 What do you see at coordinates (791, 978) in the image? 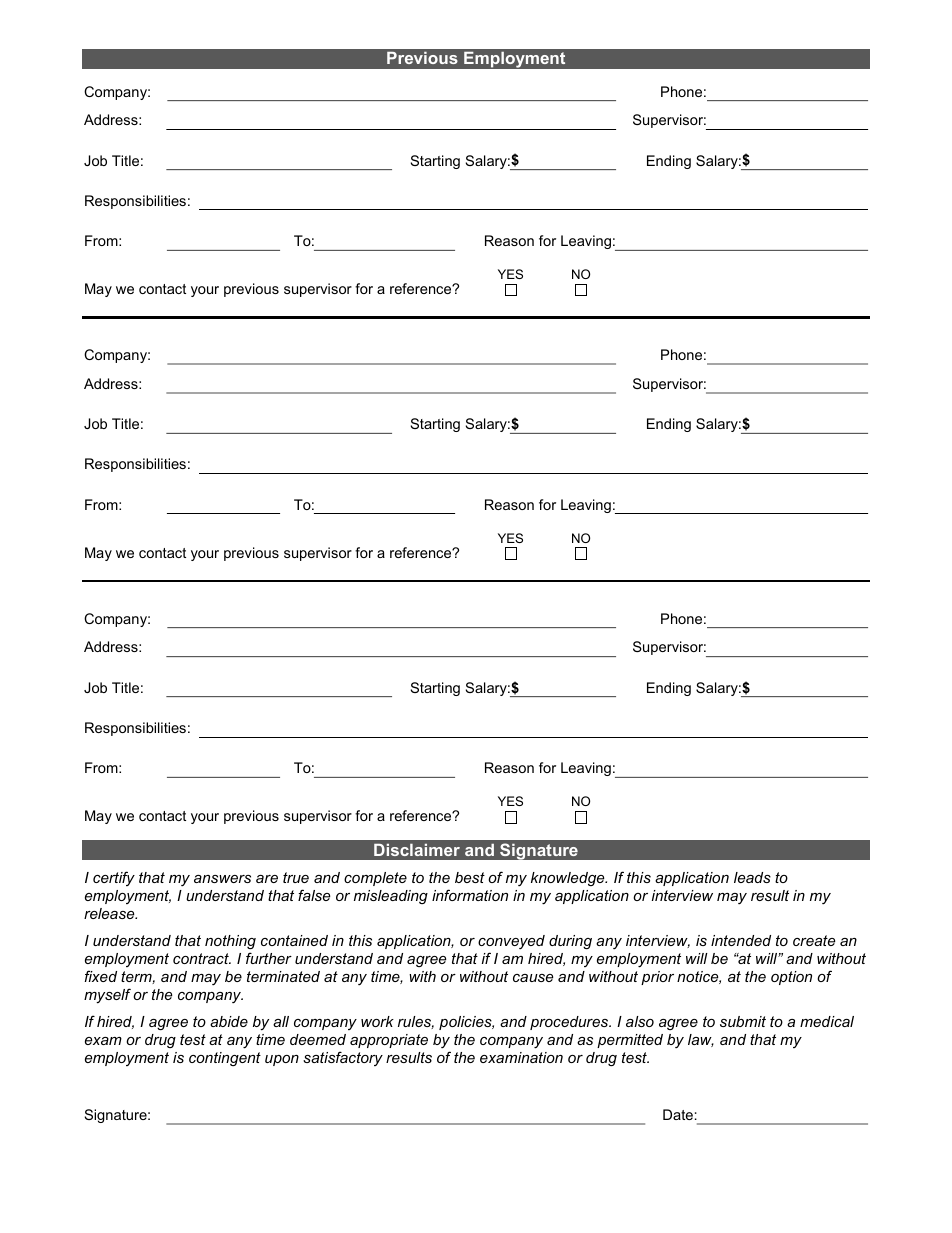
I see `option` at bounding box center [791, 978].
